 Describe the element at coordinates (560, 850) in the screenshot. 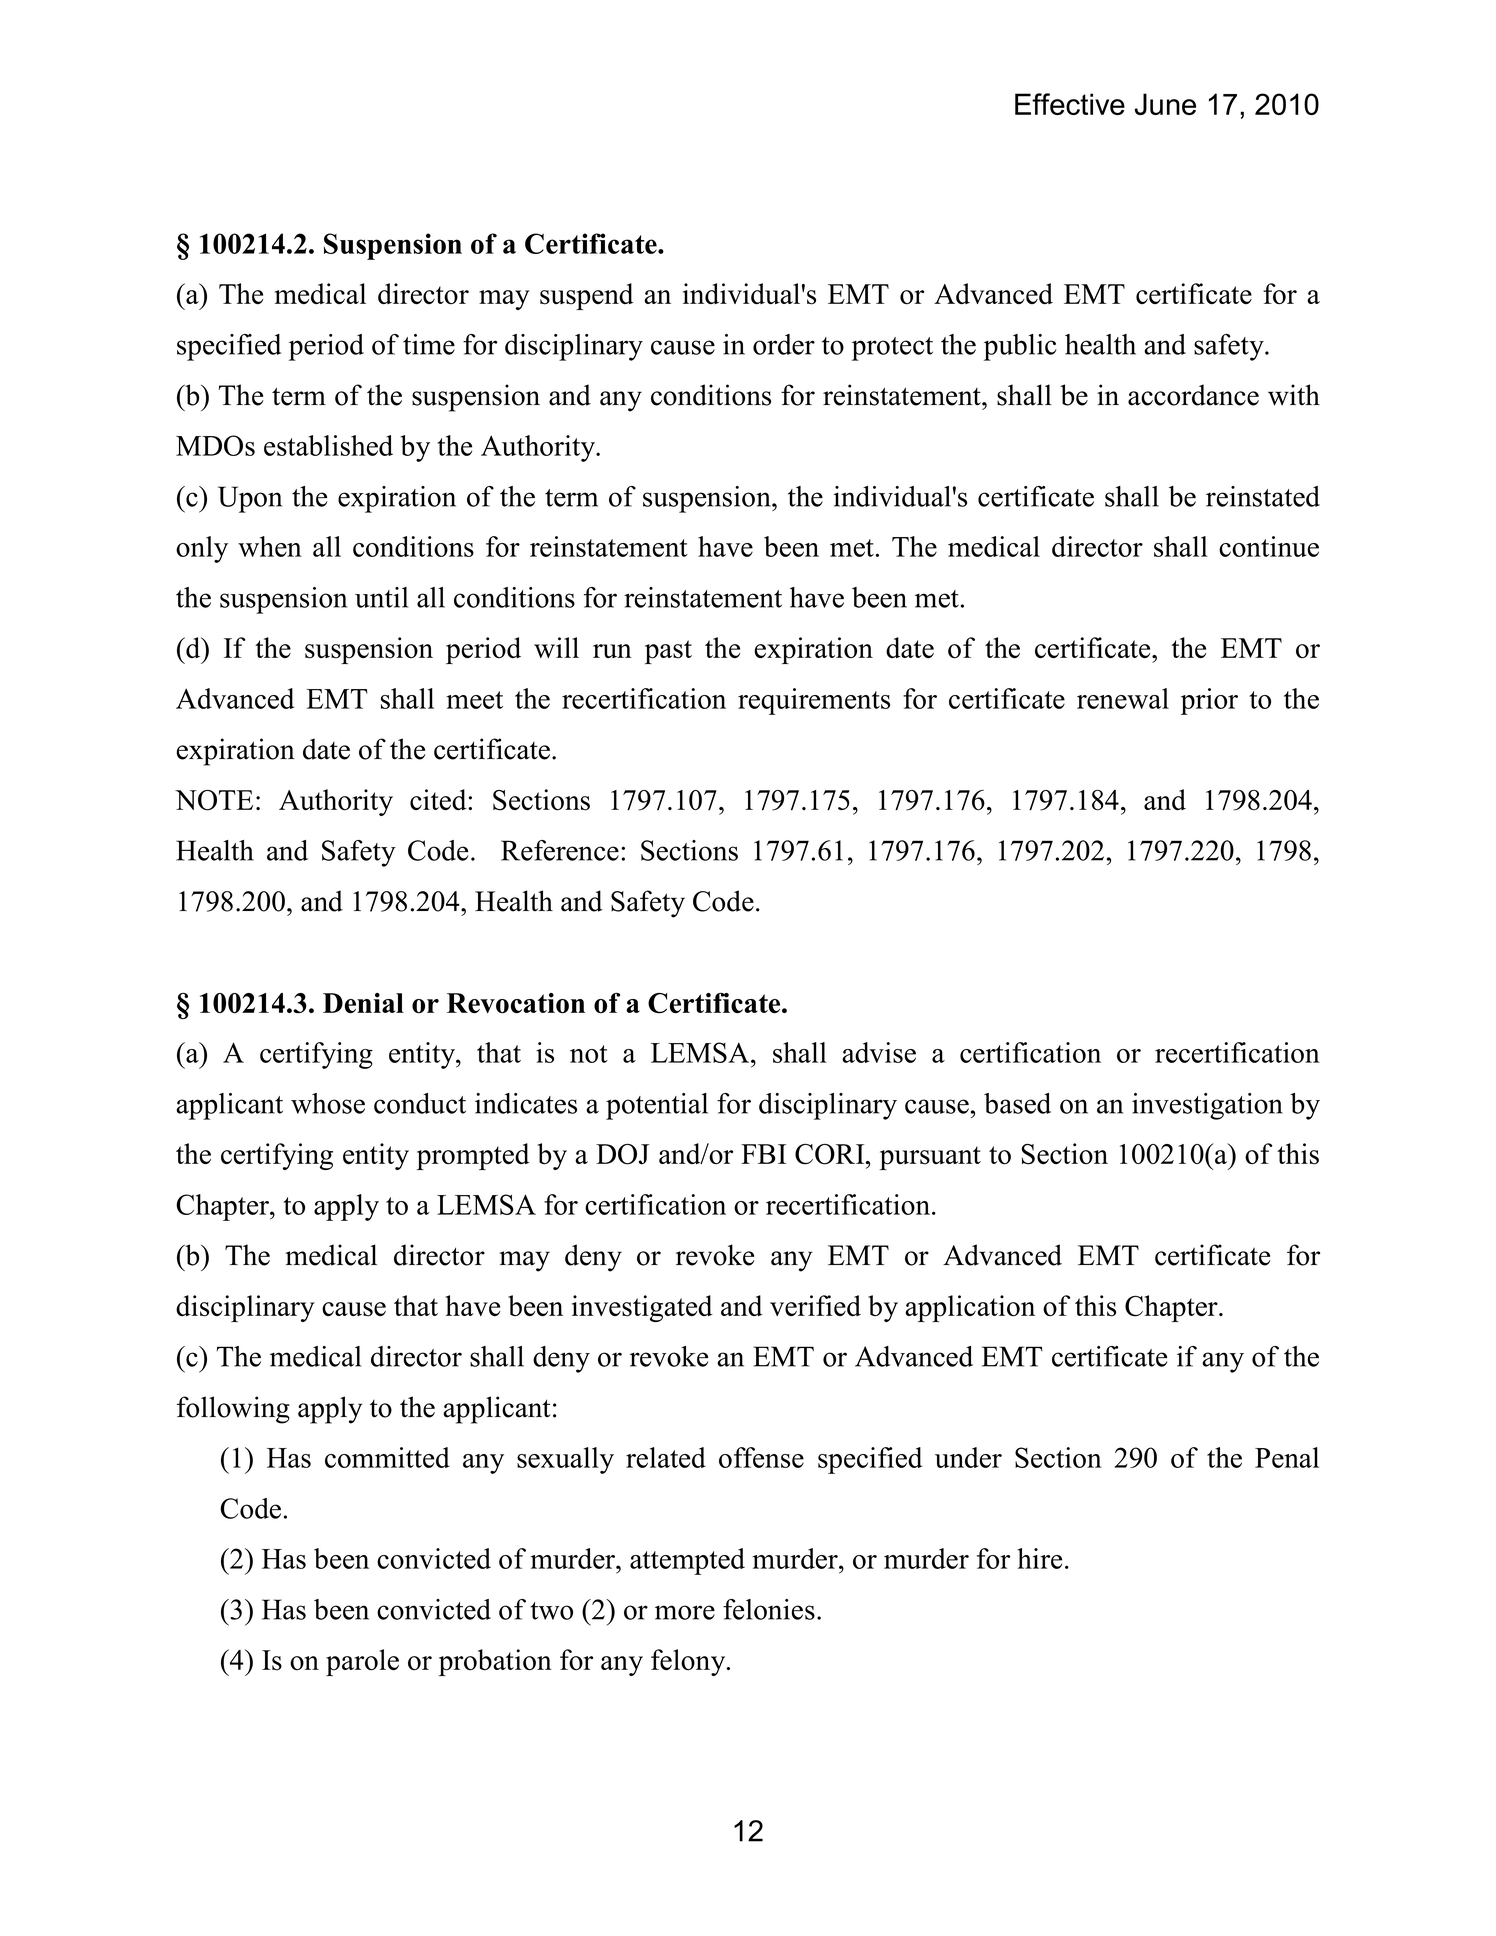

I see `Reference` at that location.
